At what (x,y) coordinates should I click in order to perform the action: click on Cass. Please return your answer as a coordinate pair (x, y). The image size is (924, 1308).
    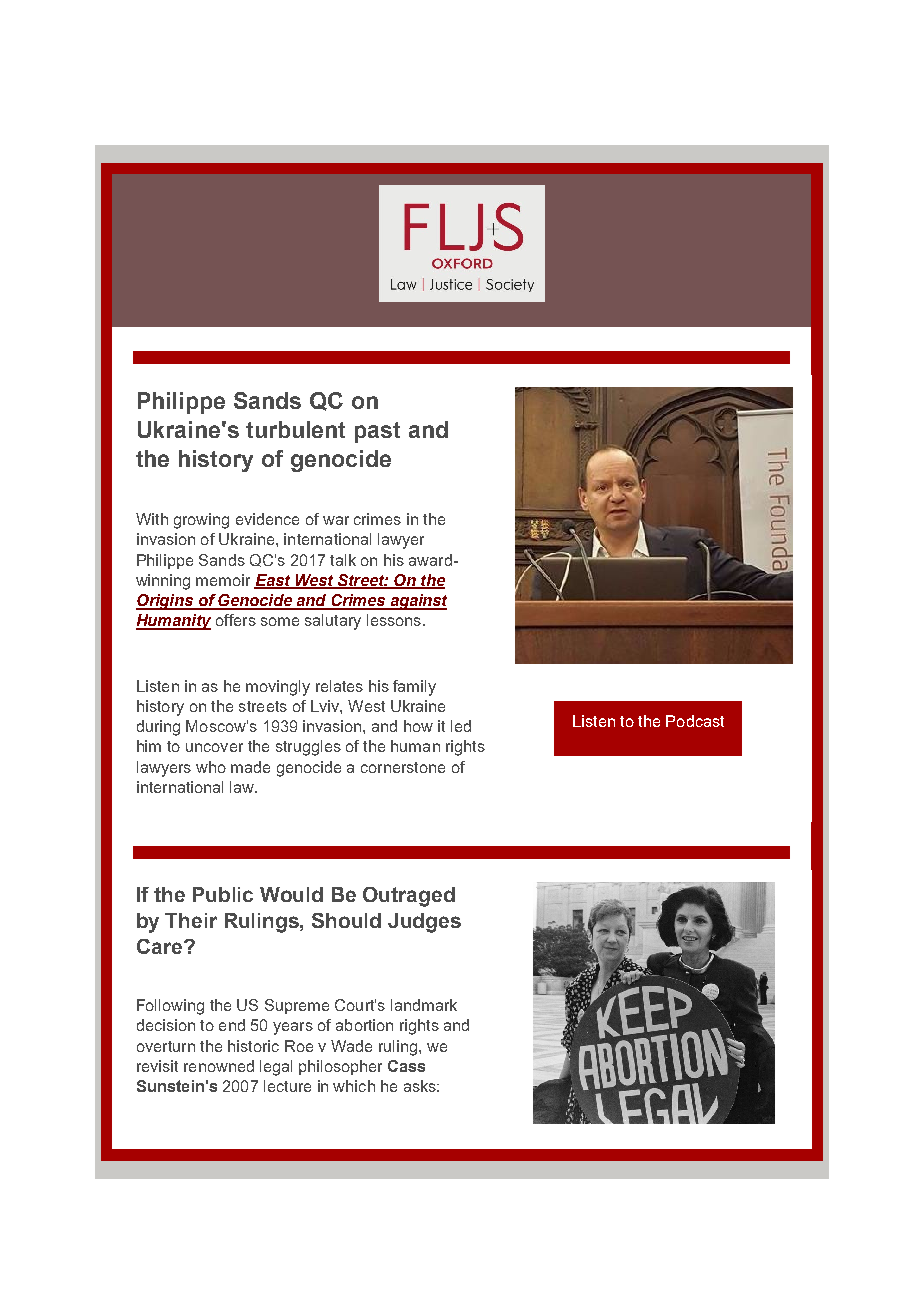
    Looking at the image, I should click on (406, 1066).
